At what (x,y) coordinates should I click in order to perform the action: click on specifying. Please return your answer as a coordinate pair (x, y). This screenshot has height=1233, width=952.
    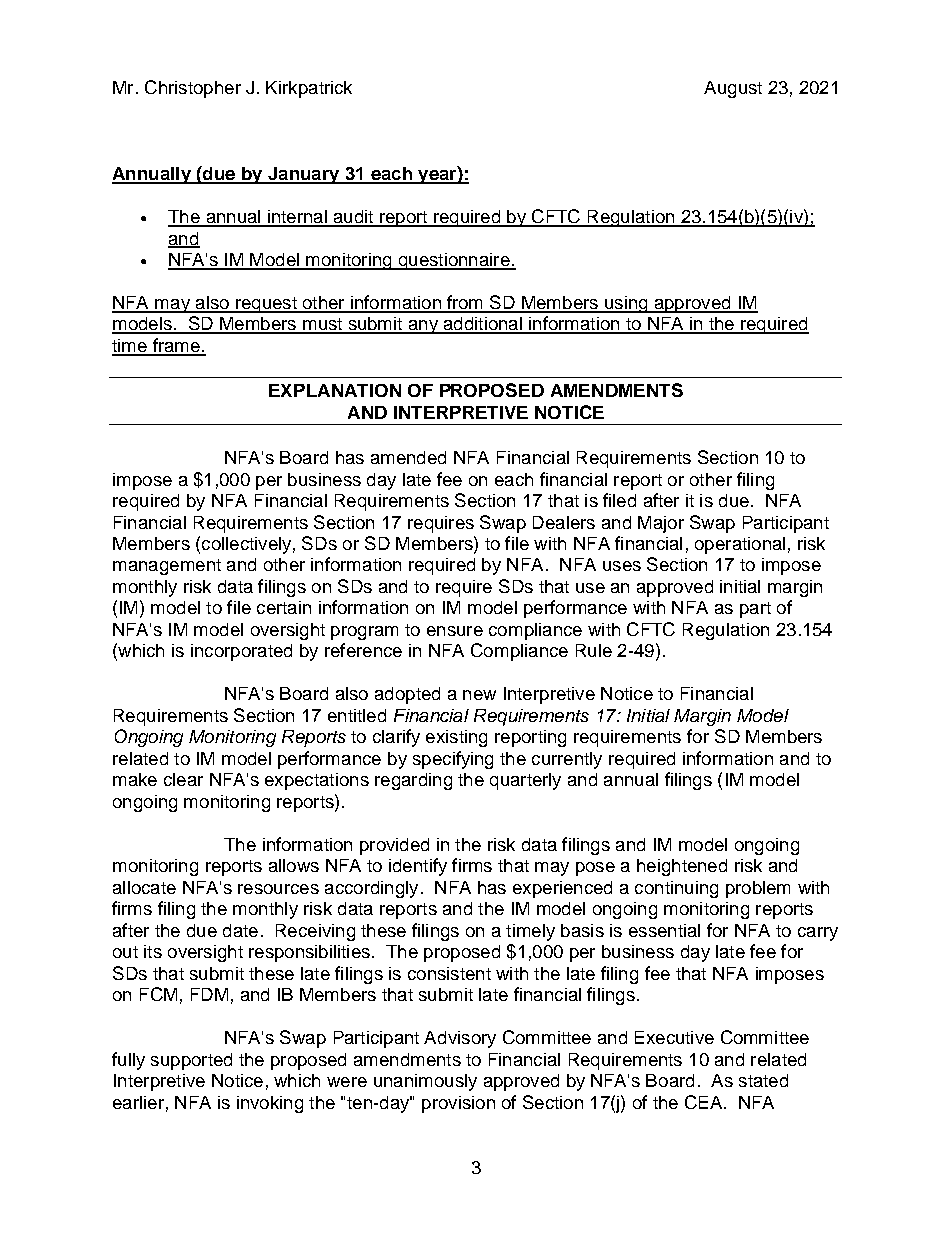
    Looking at the image, I should click on (453, 760).
